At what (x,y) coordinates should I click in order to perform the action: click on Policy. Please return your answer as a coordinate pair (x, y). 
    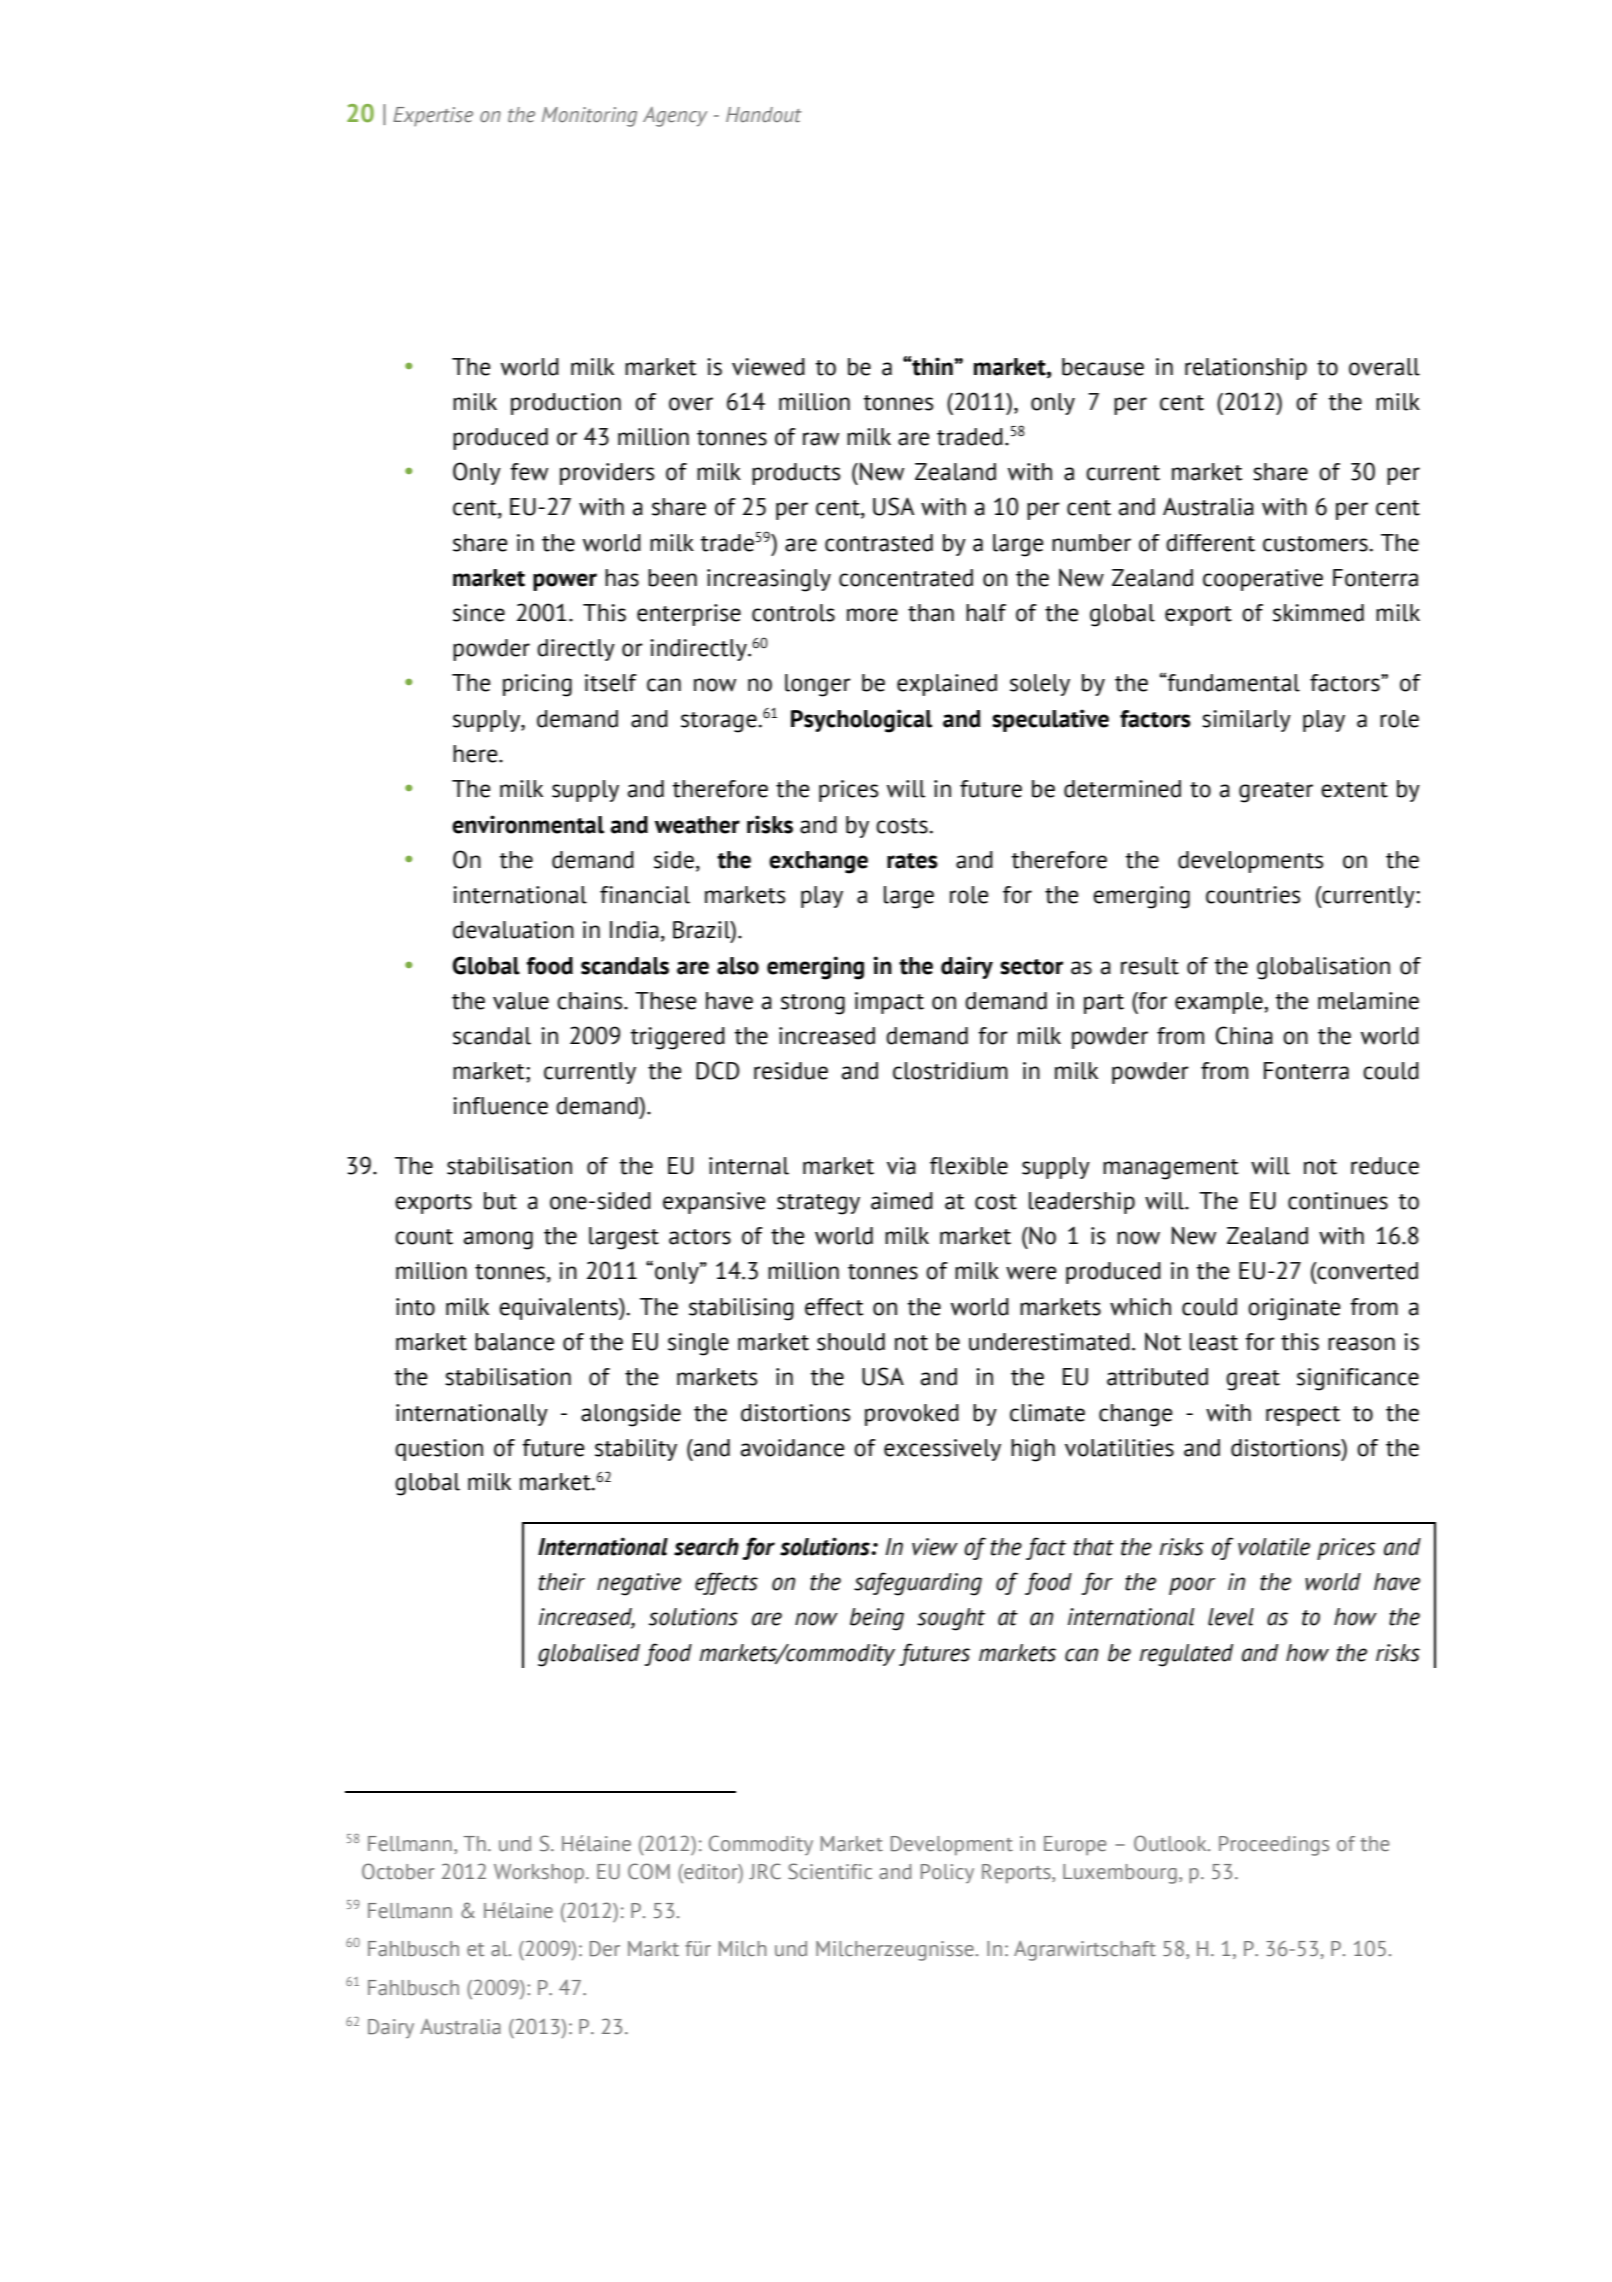
    Looking at the image, I should click on (947, 1873).
